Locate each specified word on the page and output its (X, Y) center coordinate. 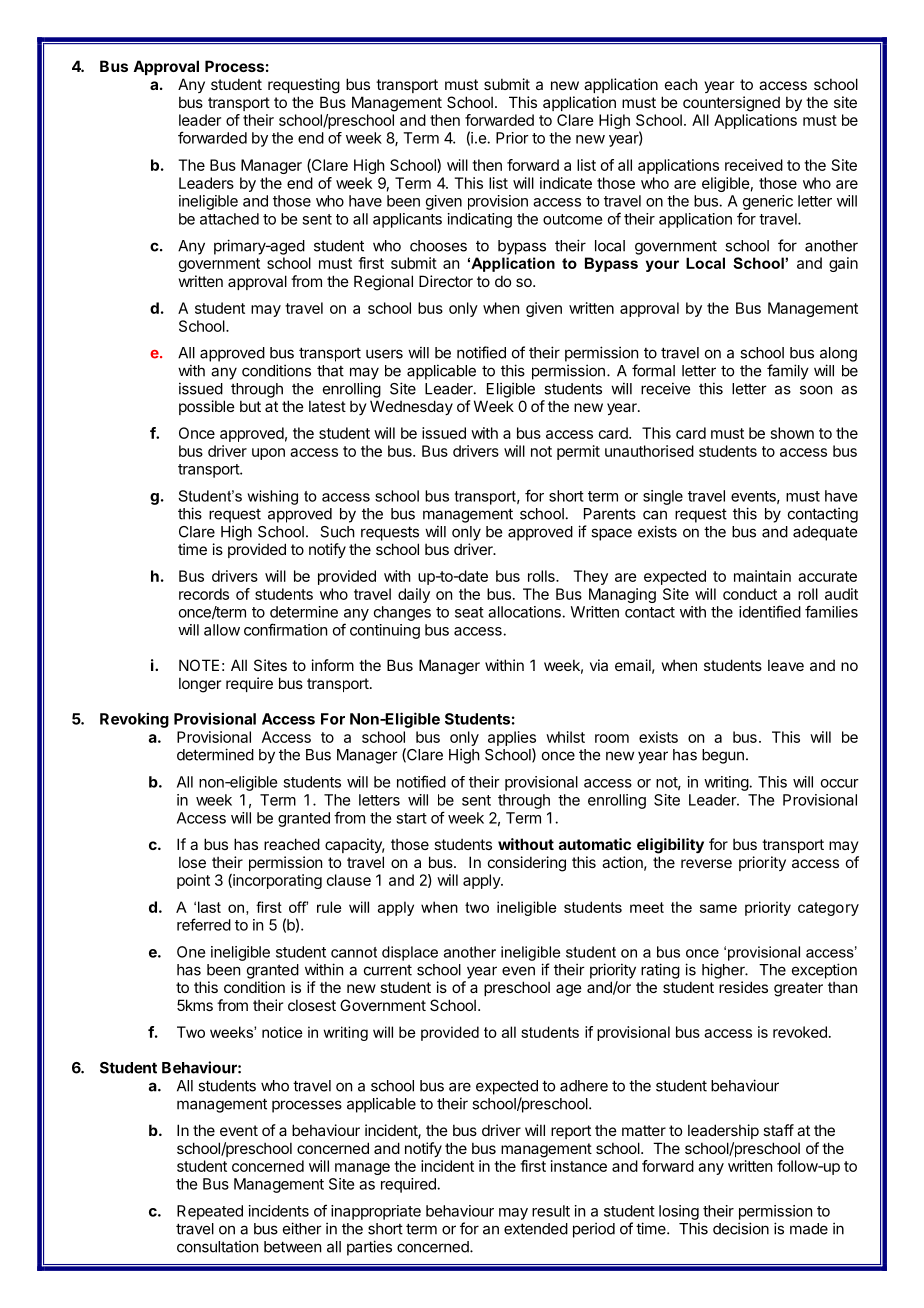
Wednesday (411, 407)
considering (527, 864)
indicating (480, 220)
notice (282, 1032)
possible (207, 407)
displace (410, 953)
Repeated (210, 1212)
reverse (706, 863)
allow (222, 630)
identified (770, 611)
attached (229, 219)
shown (792, 433)
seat (469, 612)
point (193, 881)
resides (743, 987)
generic (768, 202)
